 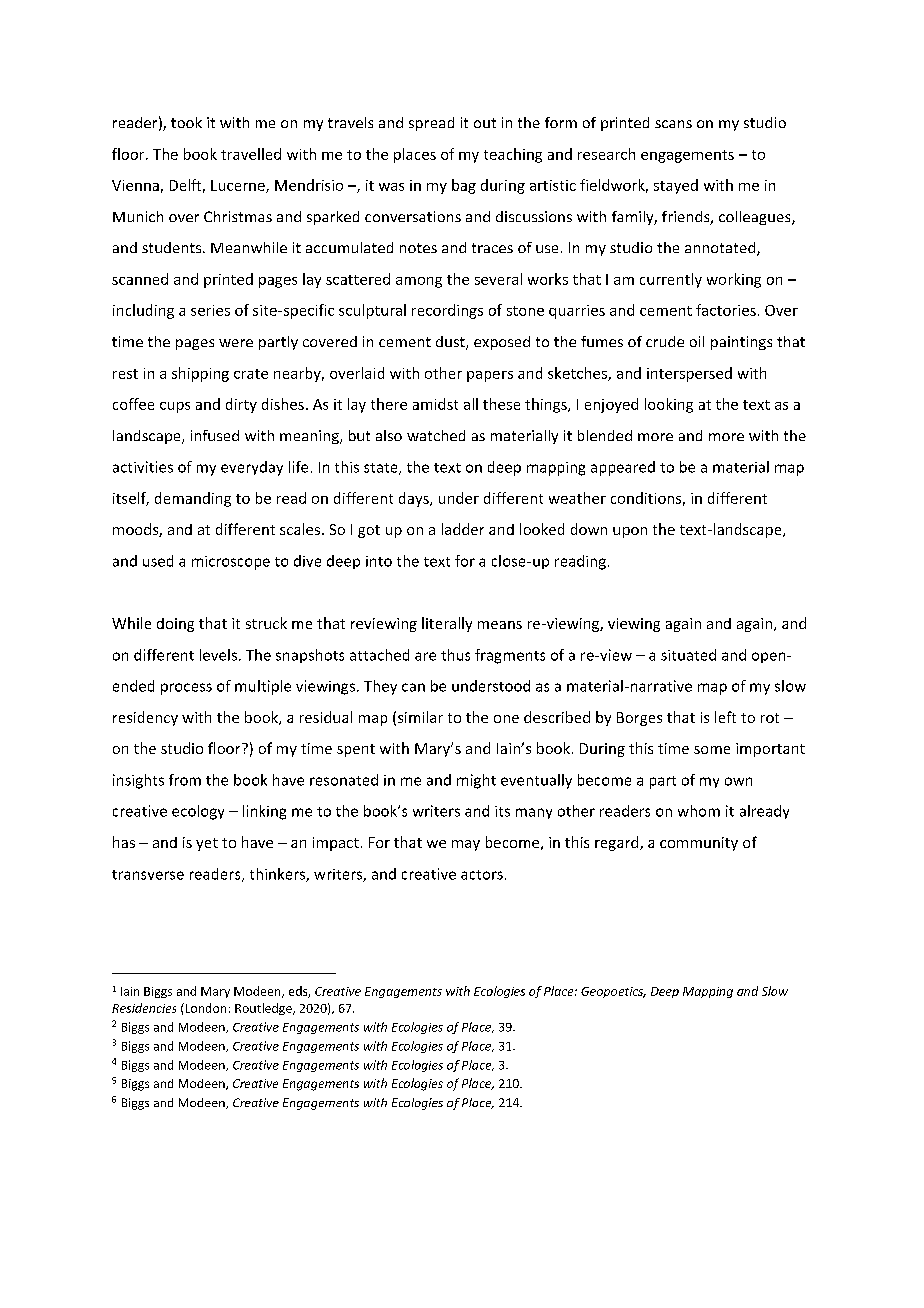 I want to click on whom, so click(x=699, y=811).
